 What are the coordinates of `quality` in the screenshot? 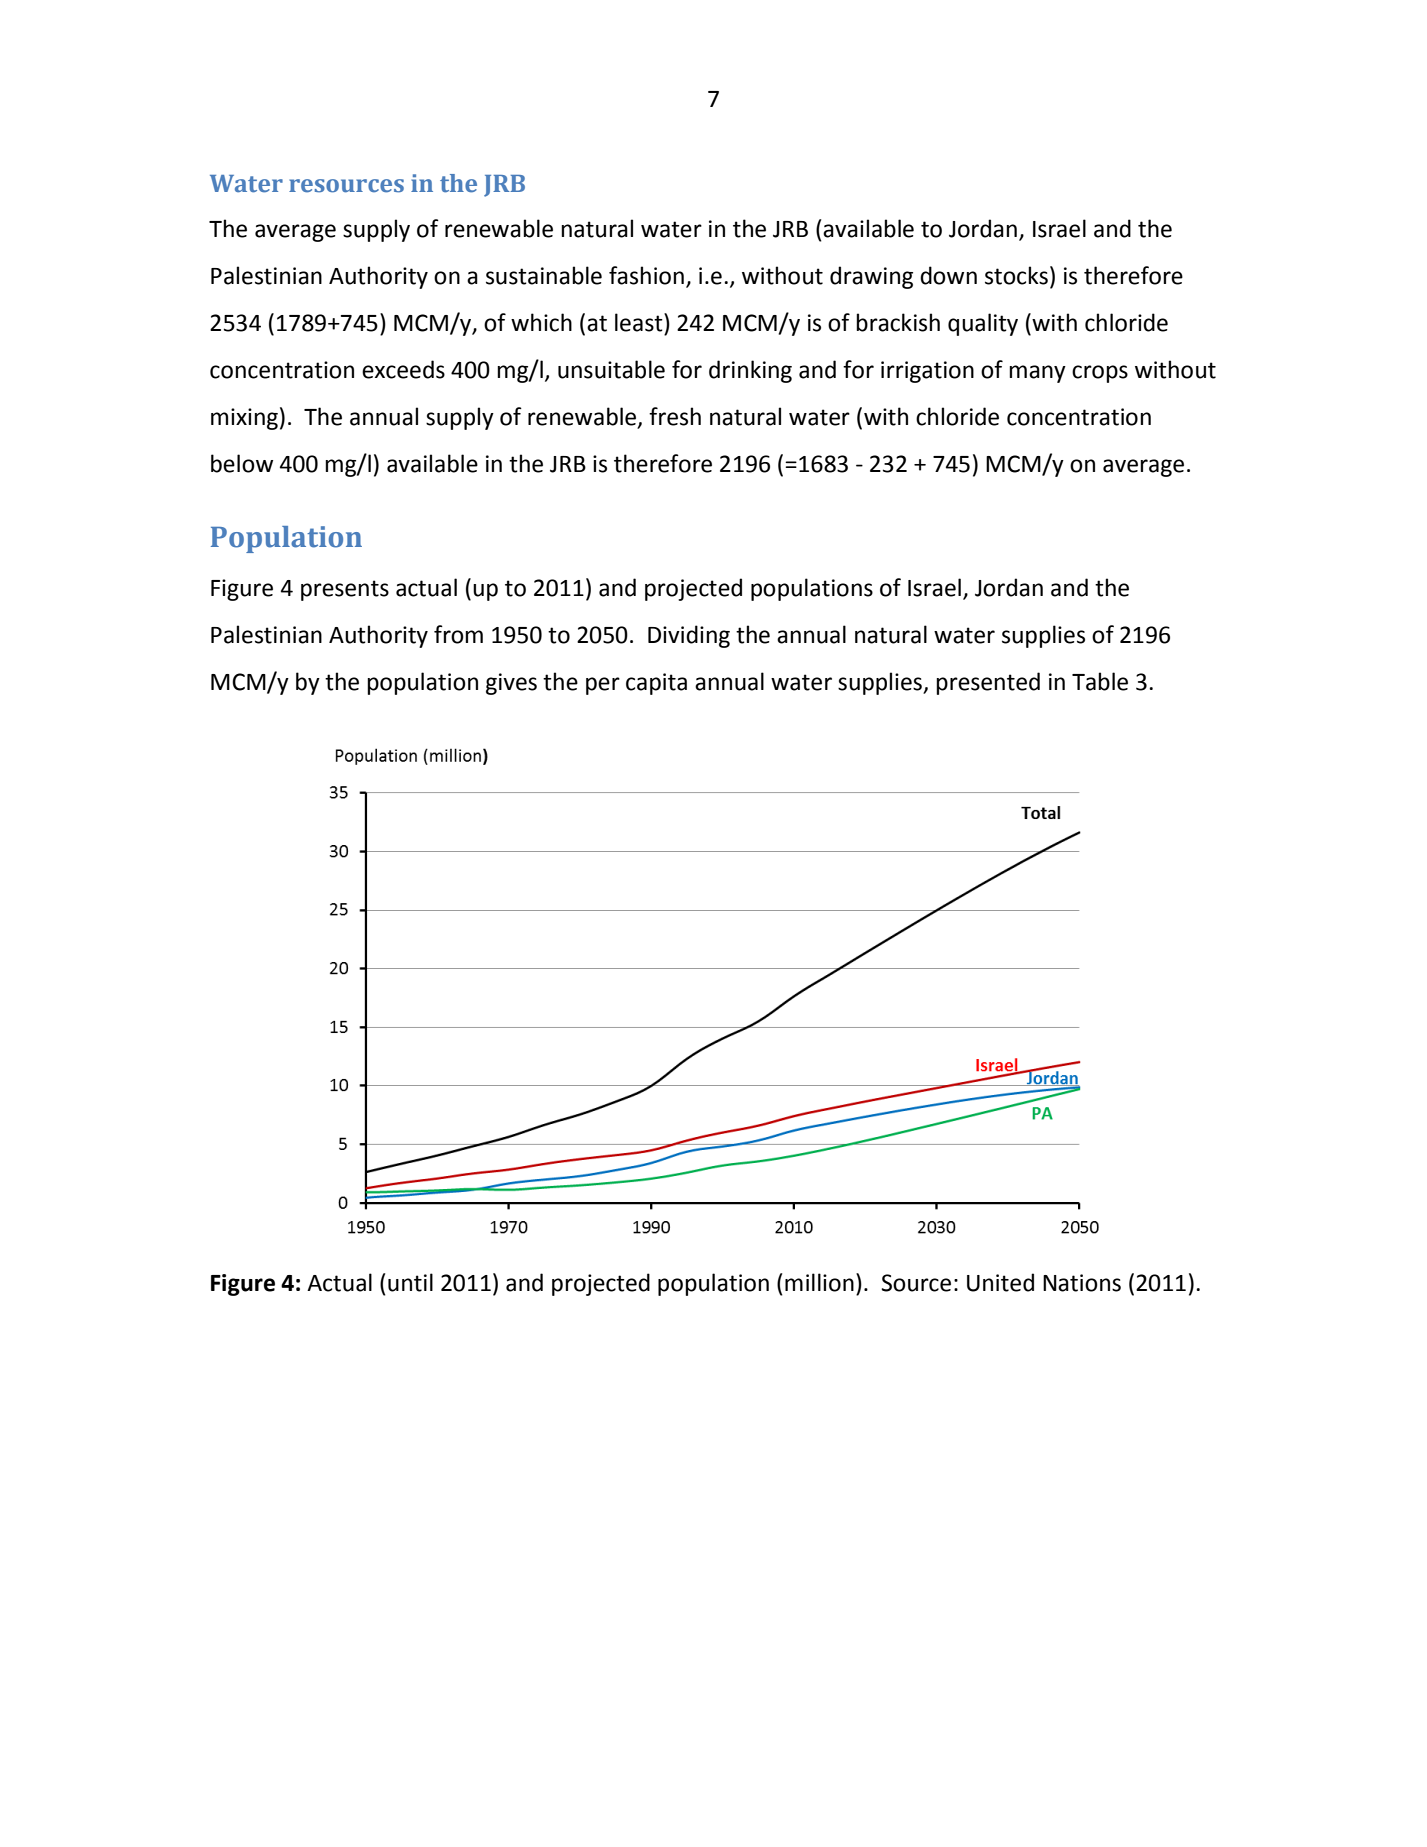 It's located at (983, 324).
